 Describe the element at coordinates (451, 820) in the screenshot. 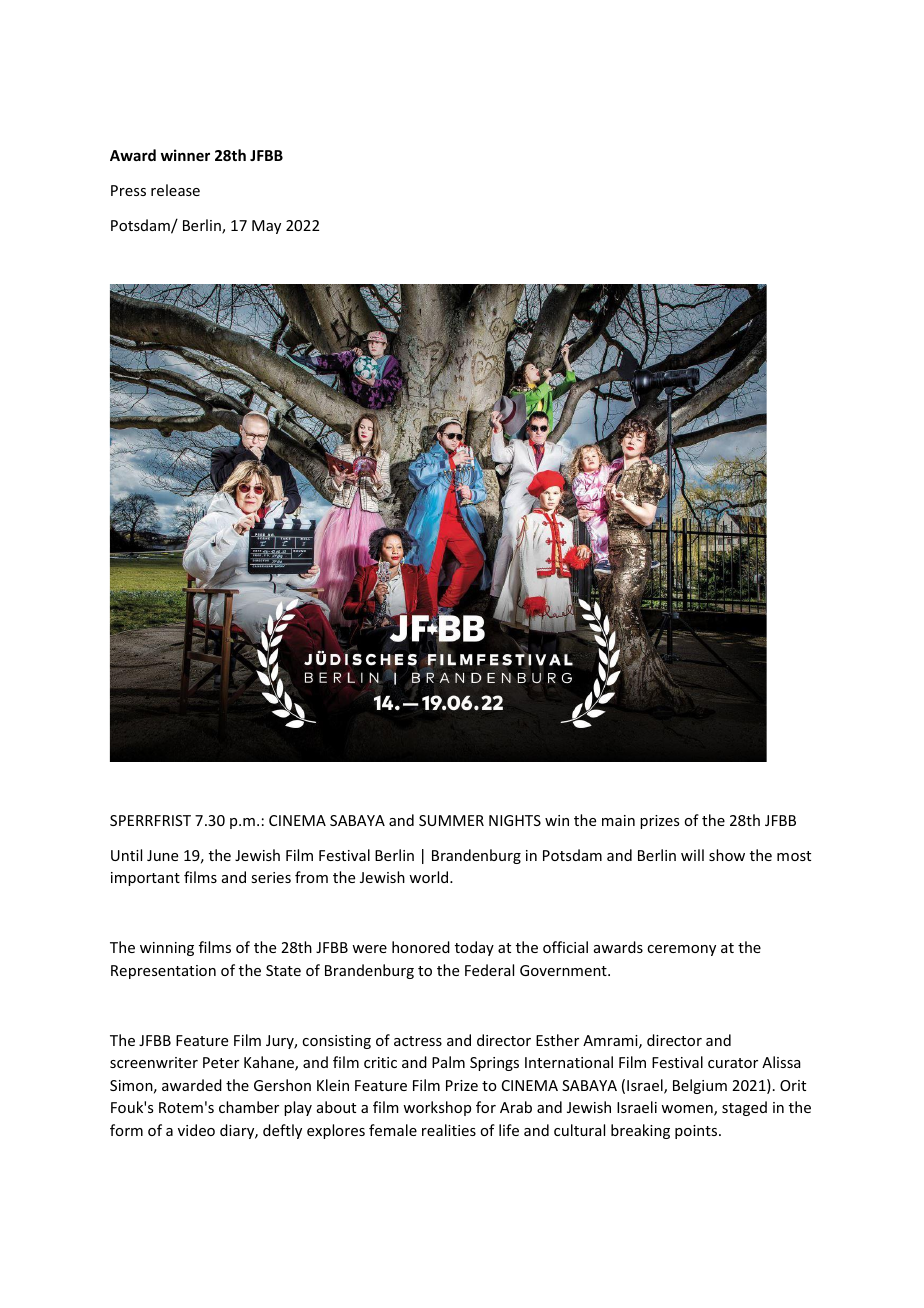

I see `SUMMER` at that location.
